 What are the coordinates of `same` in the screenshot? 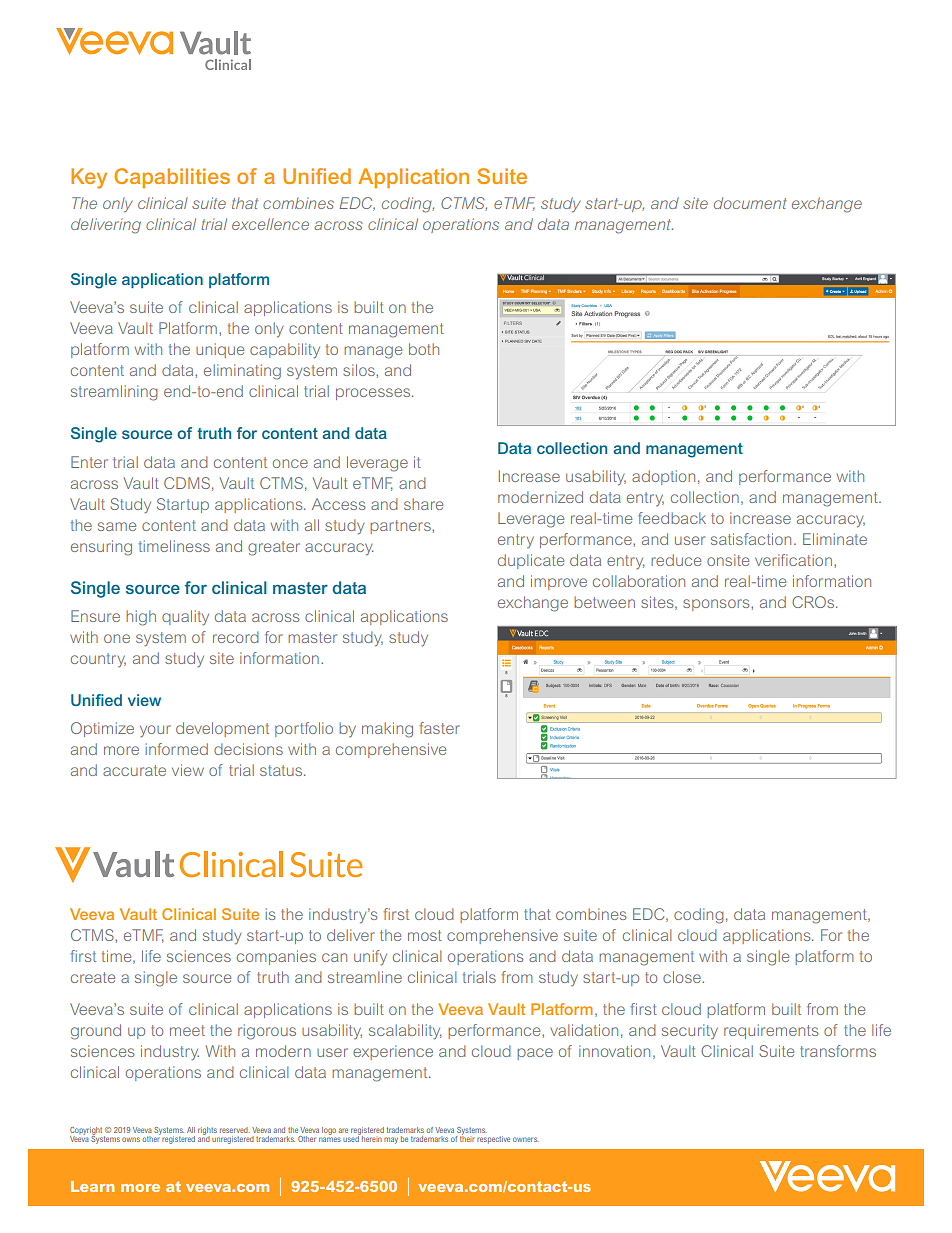 It's located at (117, 526).
